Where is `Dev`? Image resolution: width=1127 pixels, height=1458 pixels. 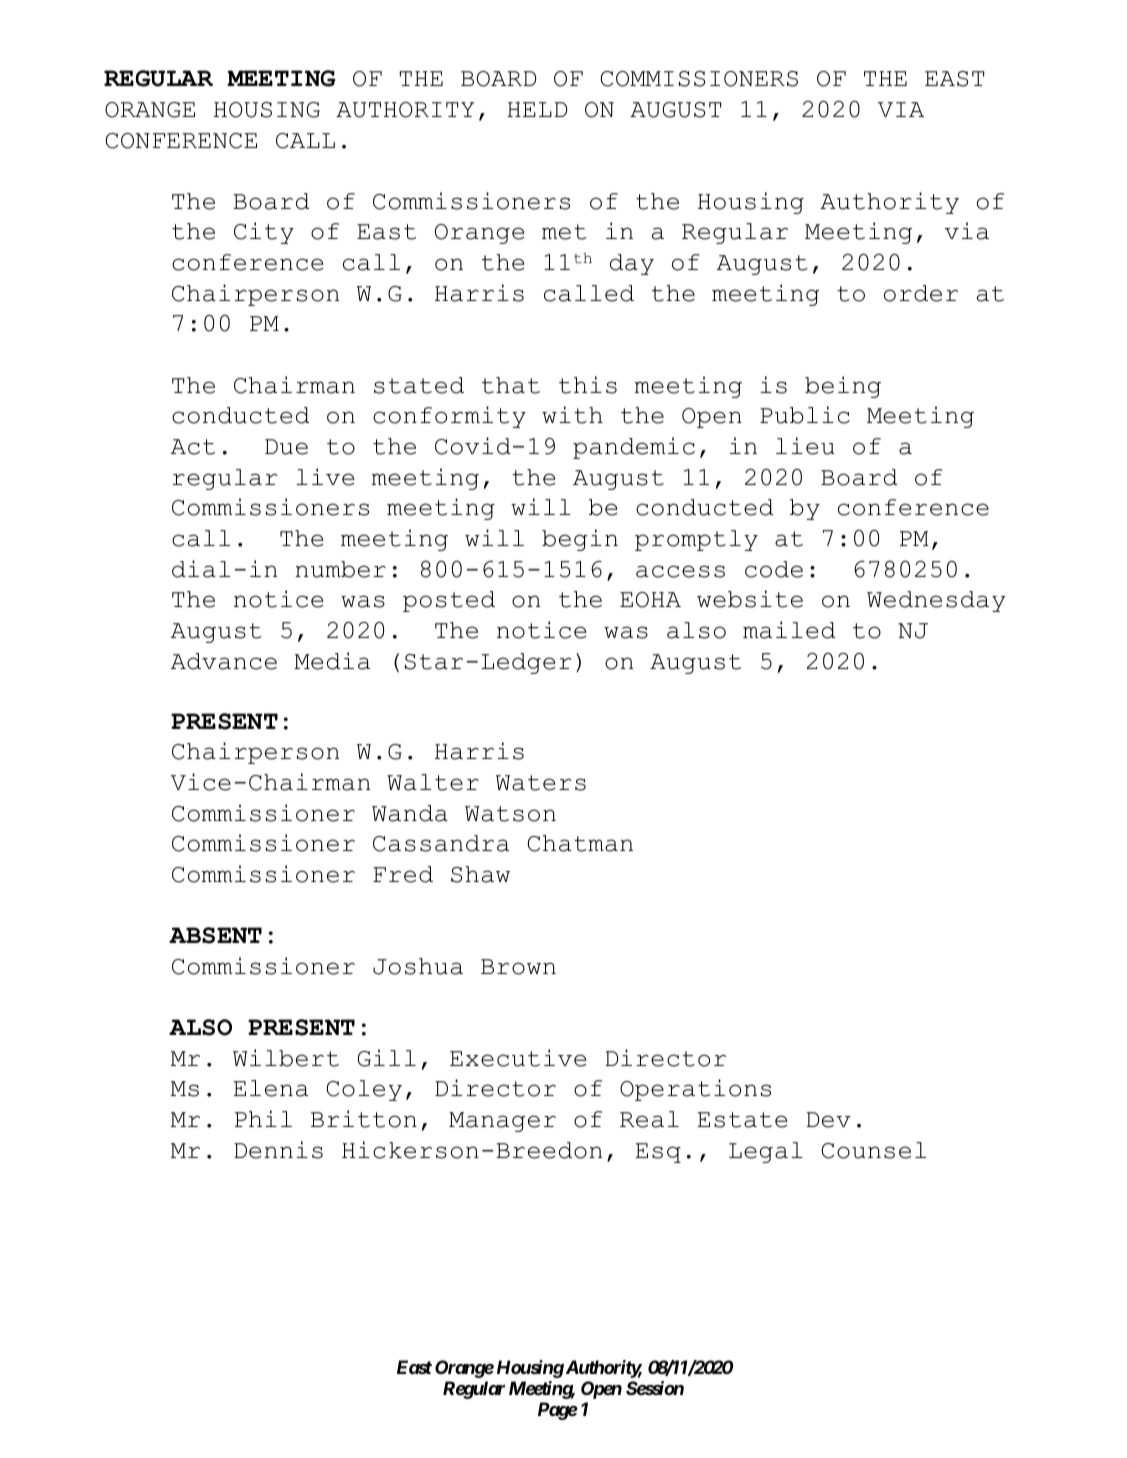 Dev is located at coordinates (829, 1120).
